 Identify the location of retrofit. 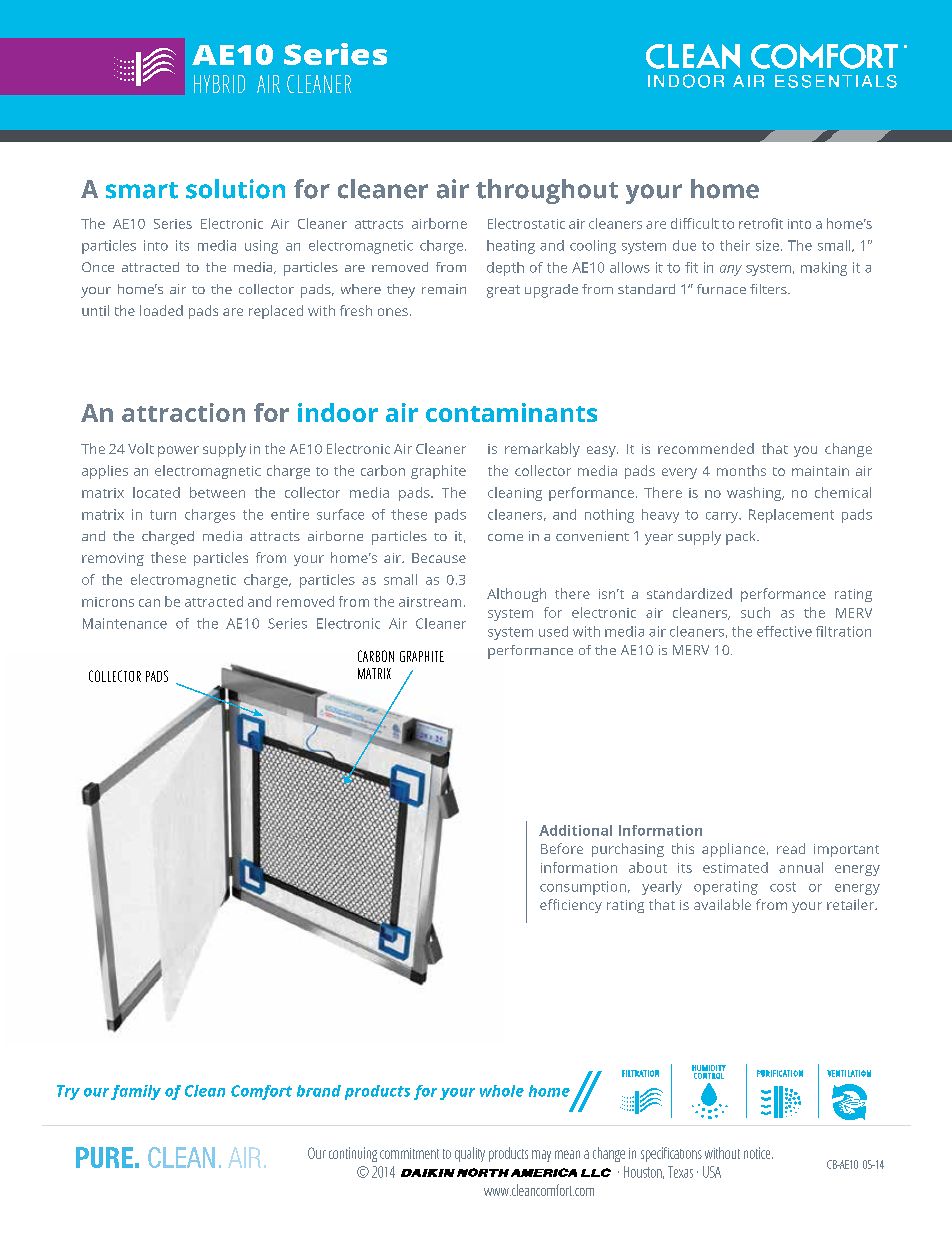
(761, 223).
